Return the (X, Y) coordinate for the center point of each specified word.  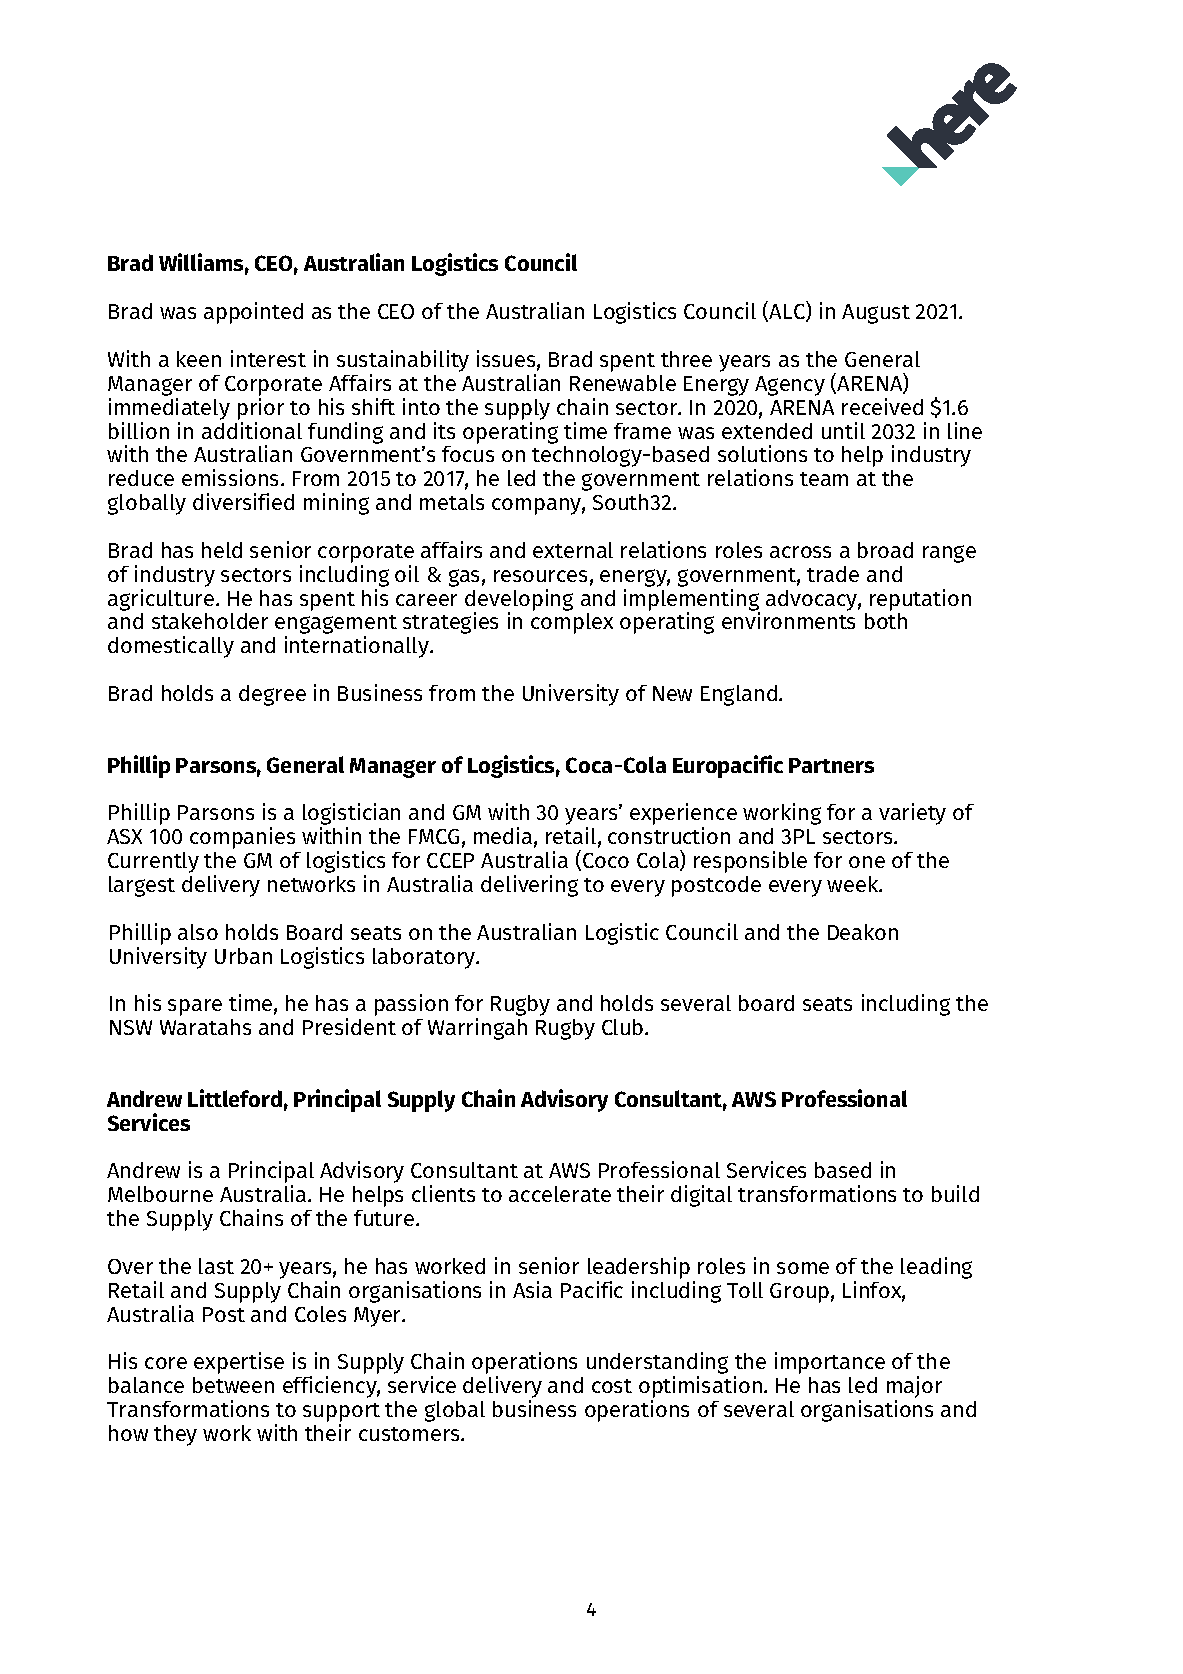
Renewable (623, 383)
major (914, 1388)
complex (572, 623)
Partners (831, 765)
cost (612, 1386)
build (955, 1193)
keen (199, 359)
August (876, 314)
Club (624, 1027)
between (233, 1385)
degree (272, 695)
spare (195, 1007)
